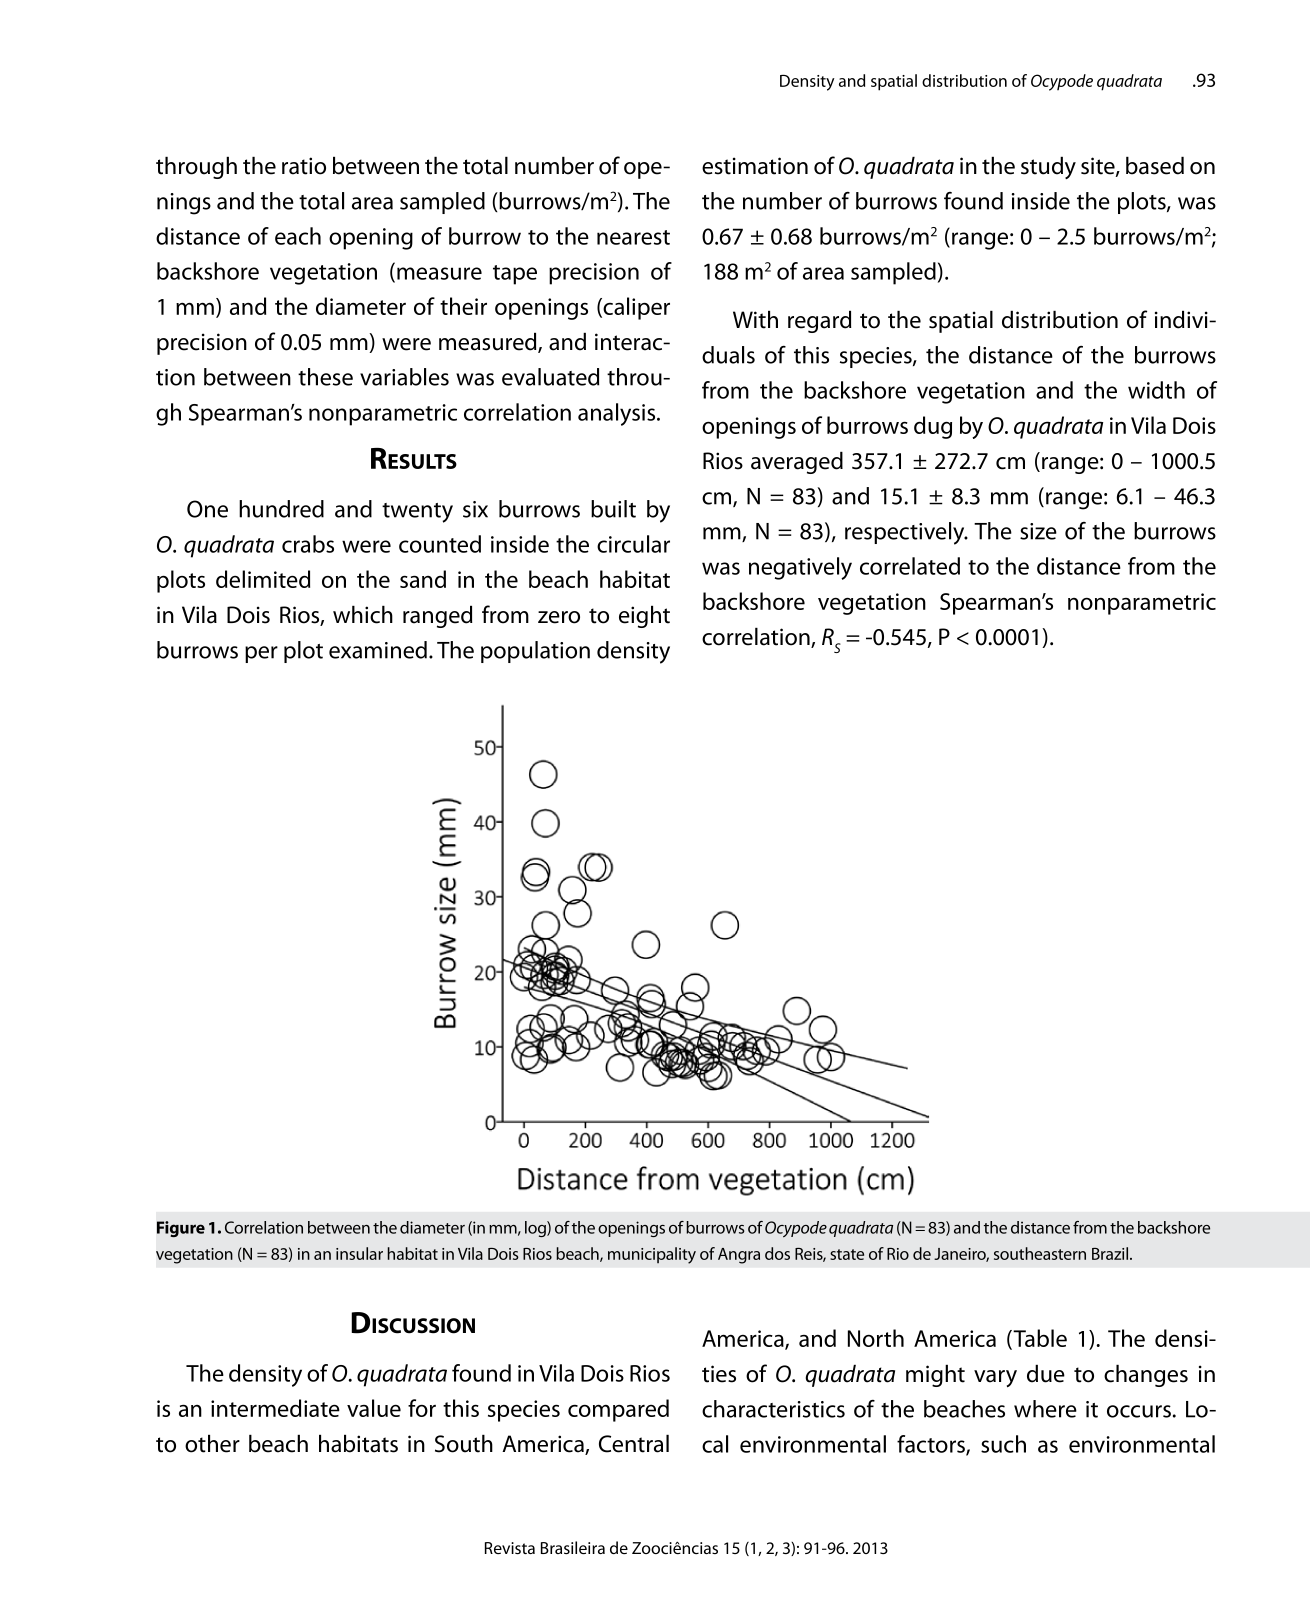 Image resolution: width=1310 pixels, height=1622 pixels. Describe the element at coordinates (1048, 167) in the page. I see `study` at that location.
